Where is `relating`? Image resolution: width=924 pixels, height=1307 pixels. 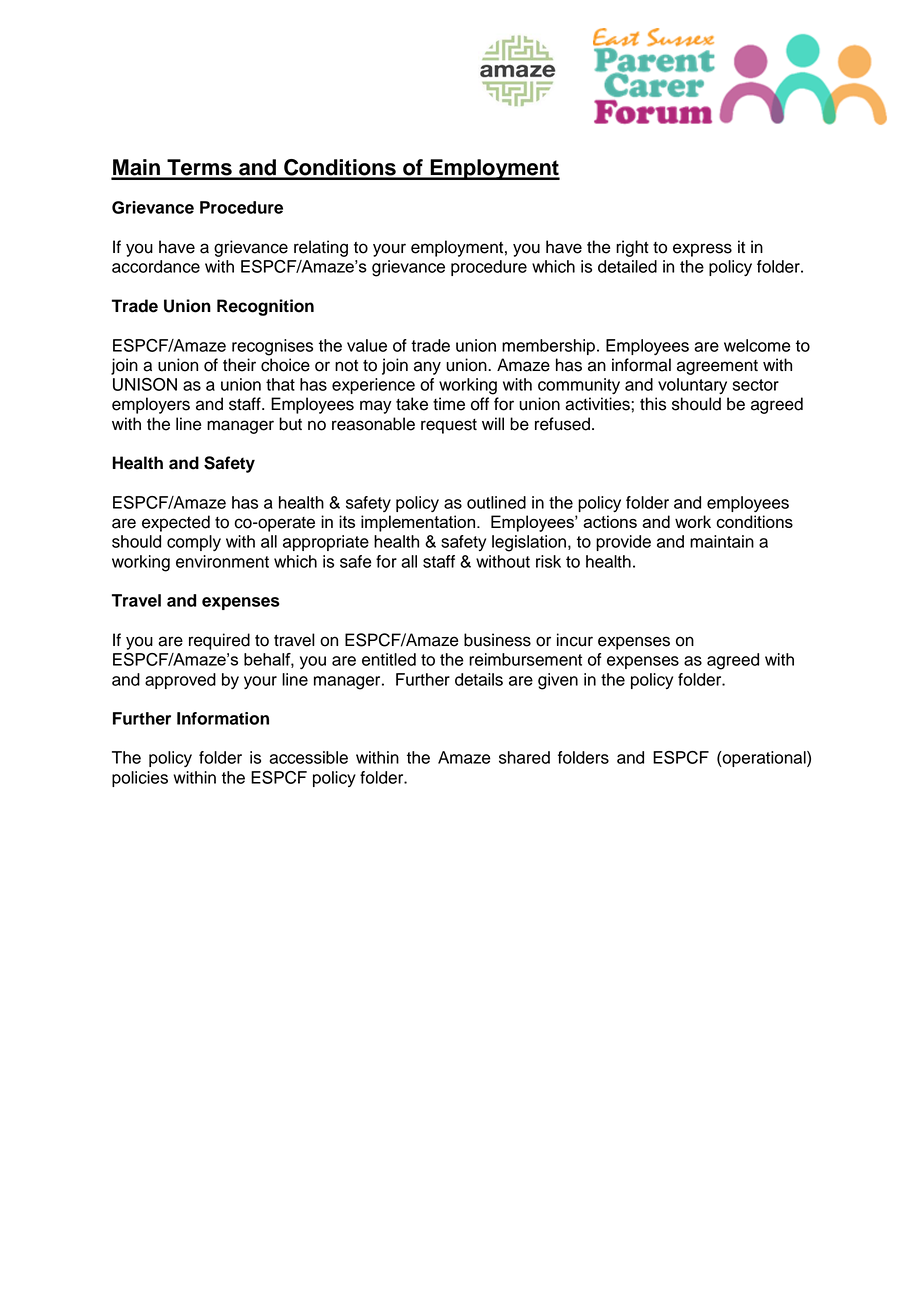
relating is located at coordinates (321, 248).
